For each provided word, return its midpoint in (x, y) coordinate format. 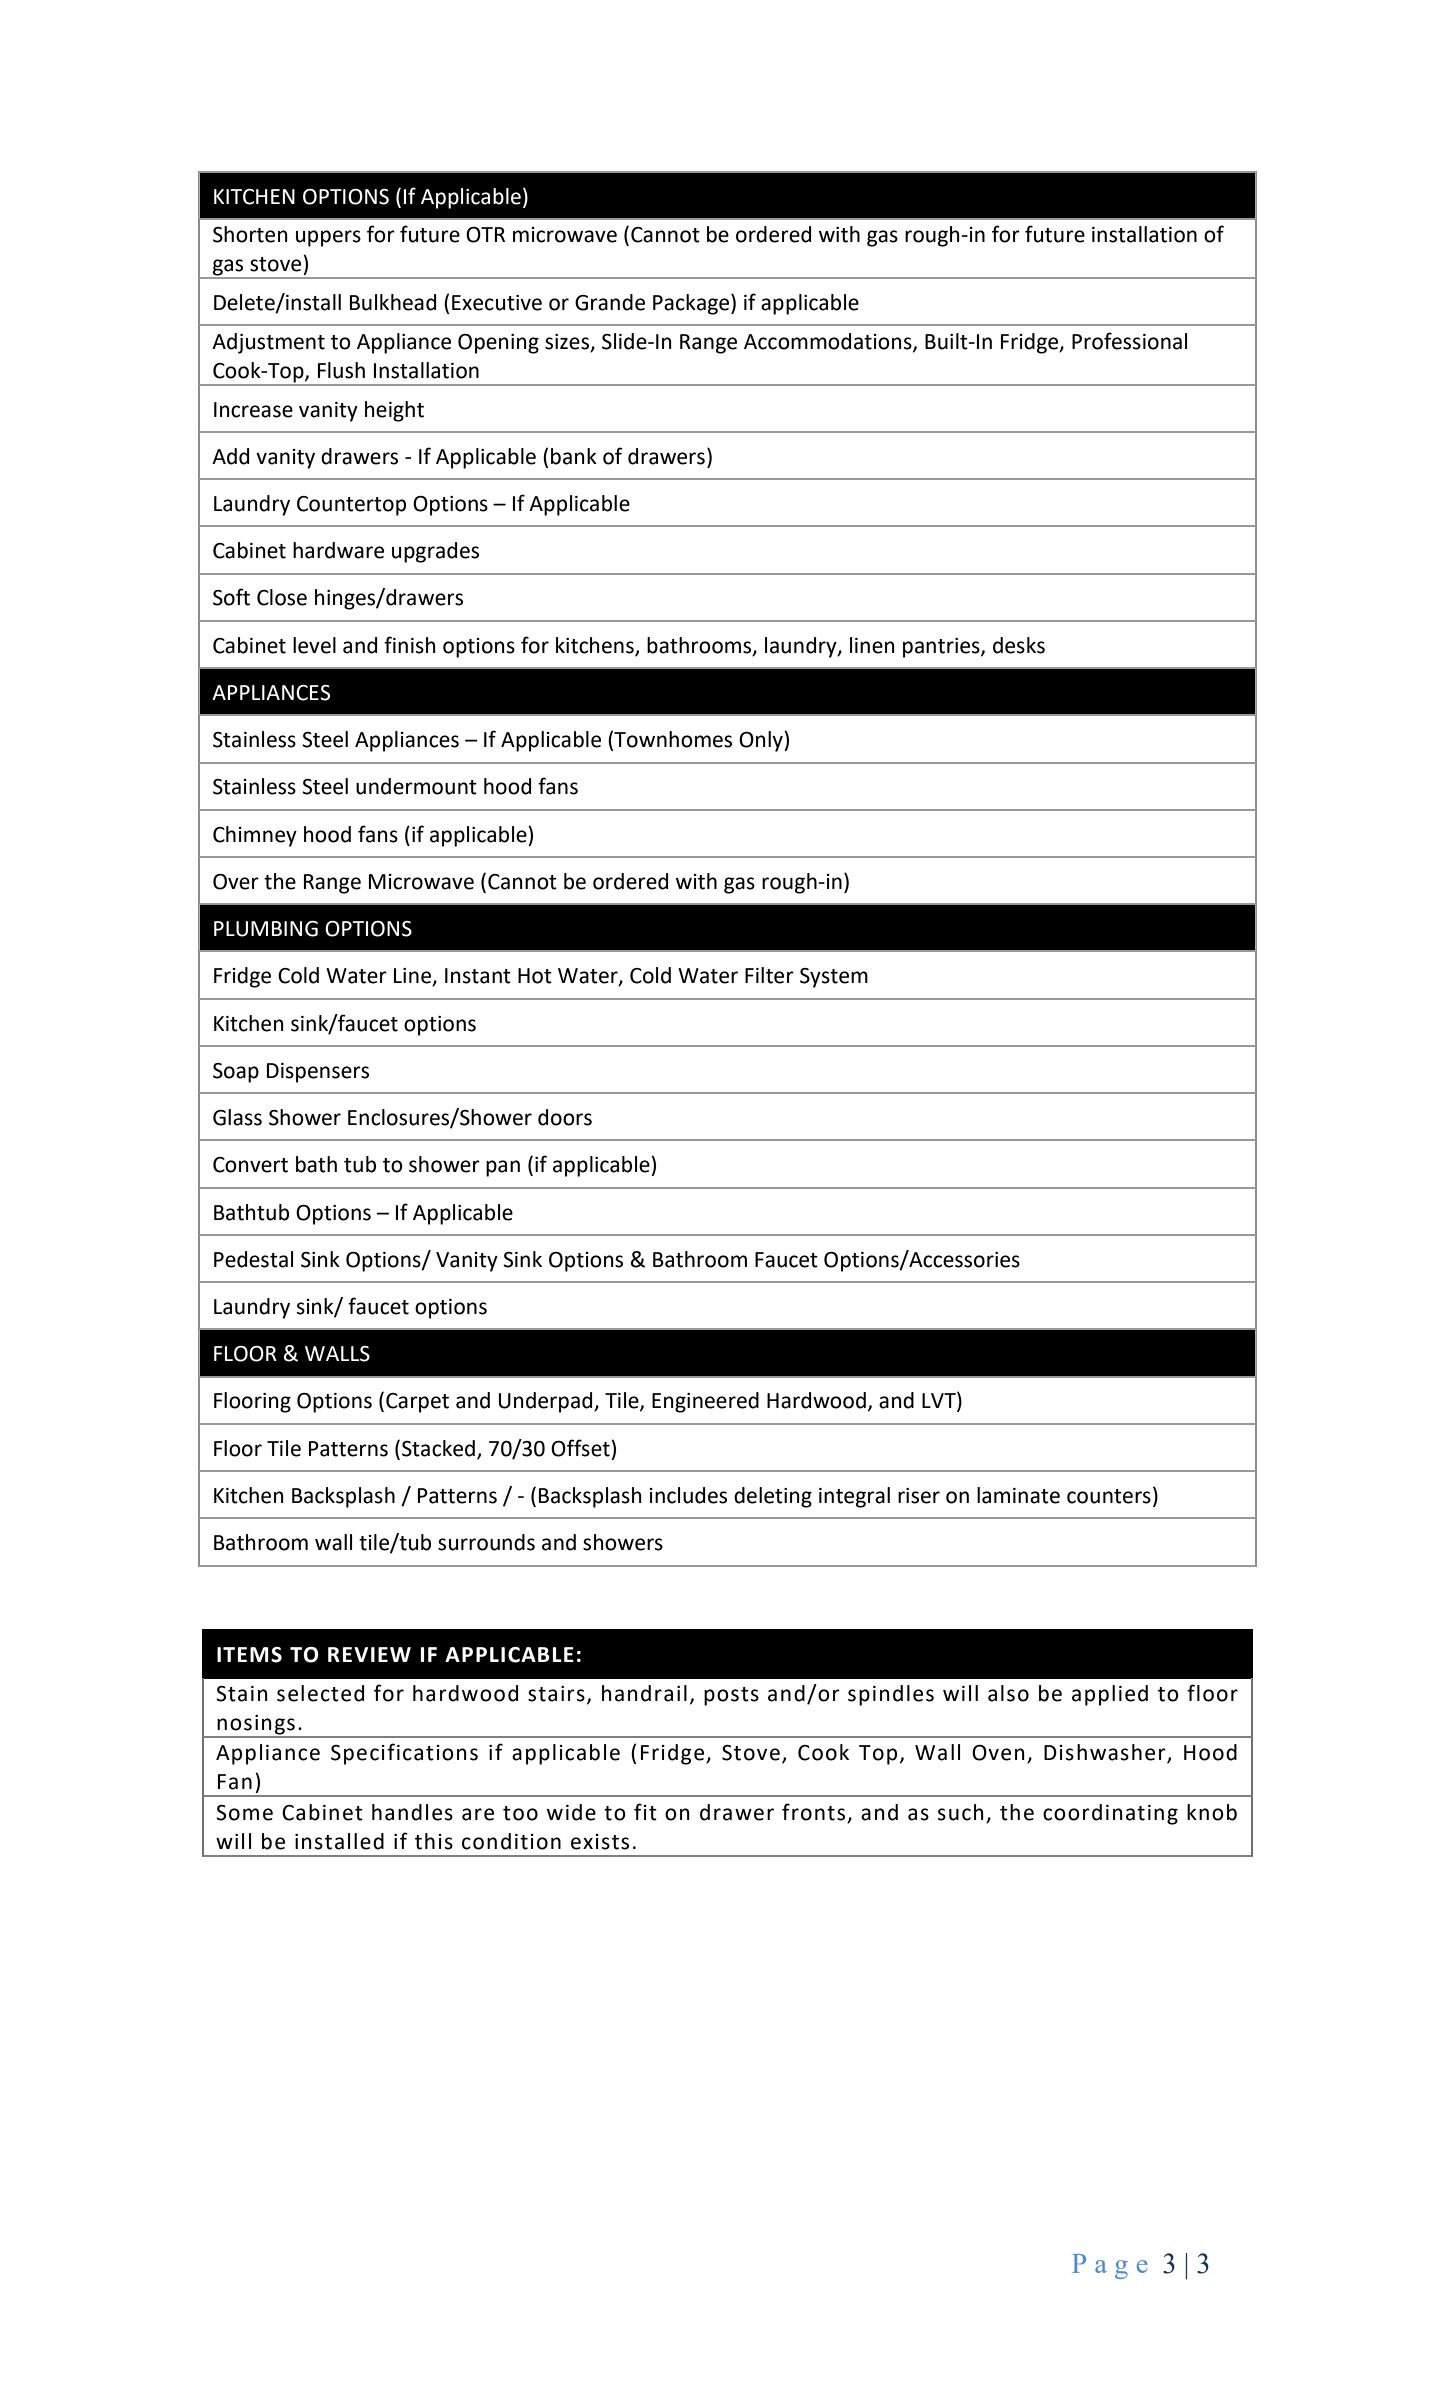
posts (731, 1696)
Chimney (255, 836)
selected (320, 1693)
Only (762, 741)
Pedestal (253, 1259)
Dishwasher (1106, 1753)
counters (1109, 1496)
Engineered (705, 1402)
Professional (1129, 341)
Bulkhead (393, 302)
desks (1019, 645)
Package (692, 304)
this (434, 1841)
